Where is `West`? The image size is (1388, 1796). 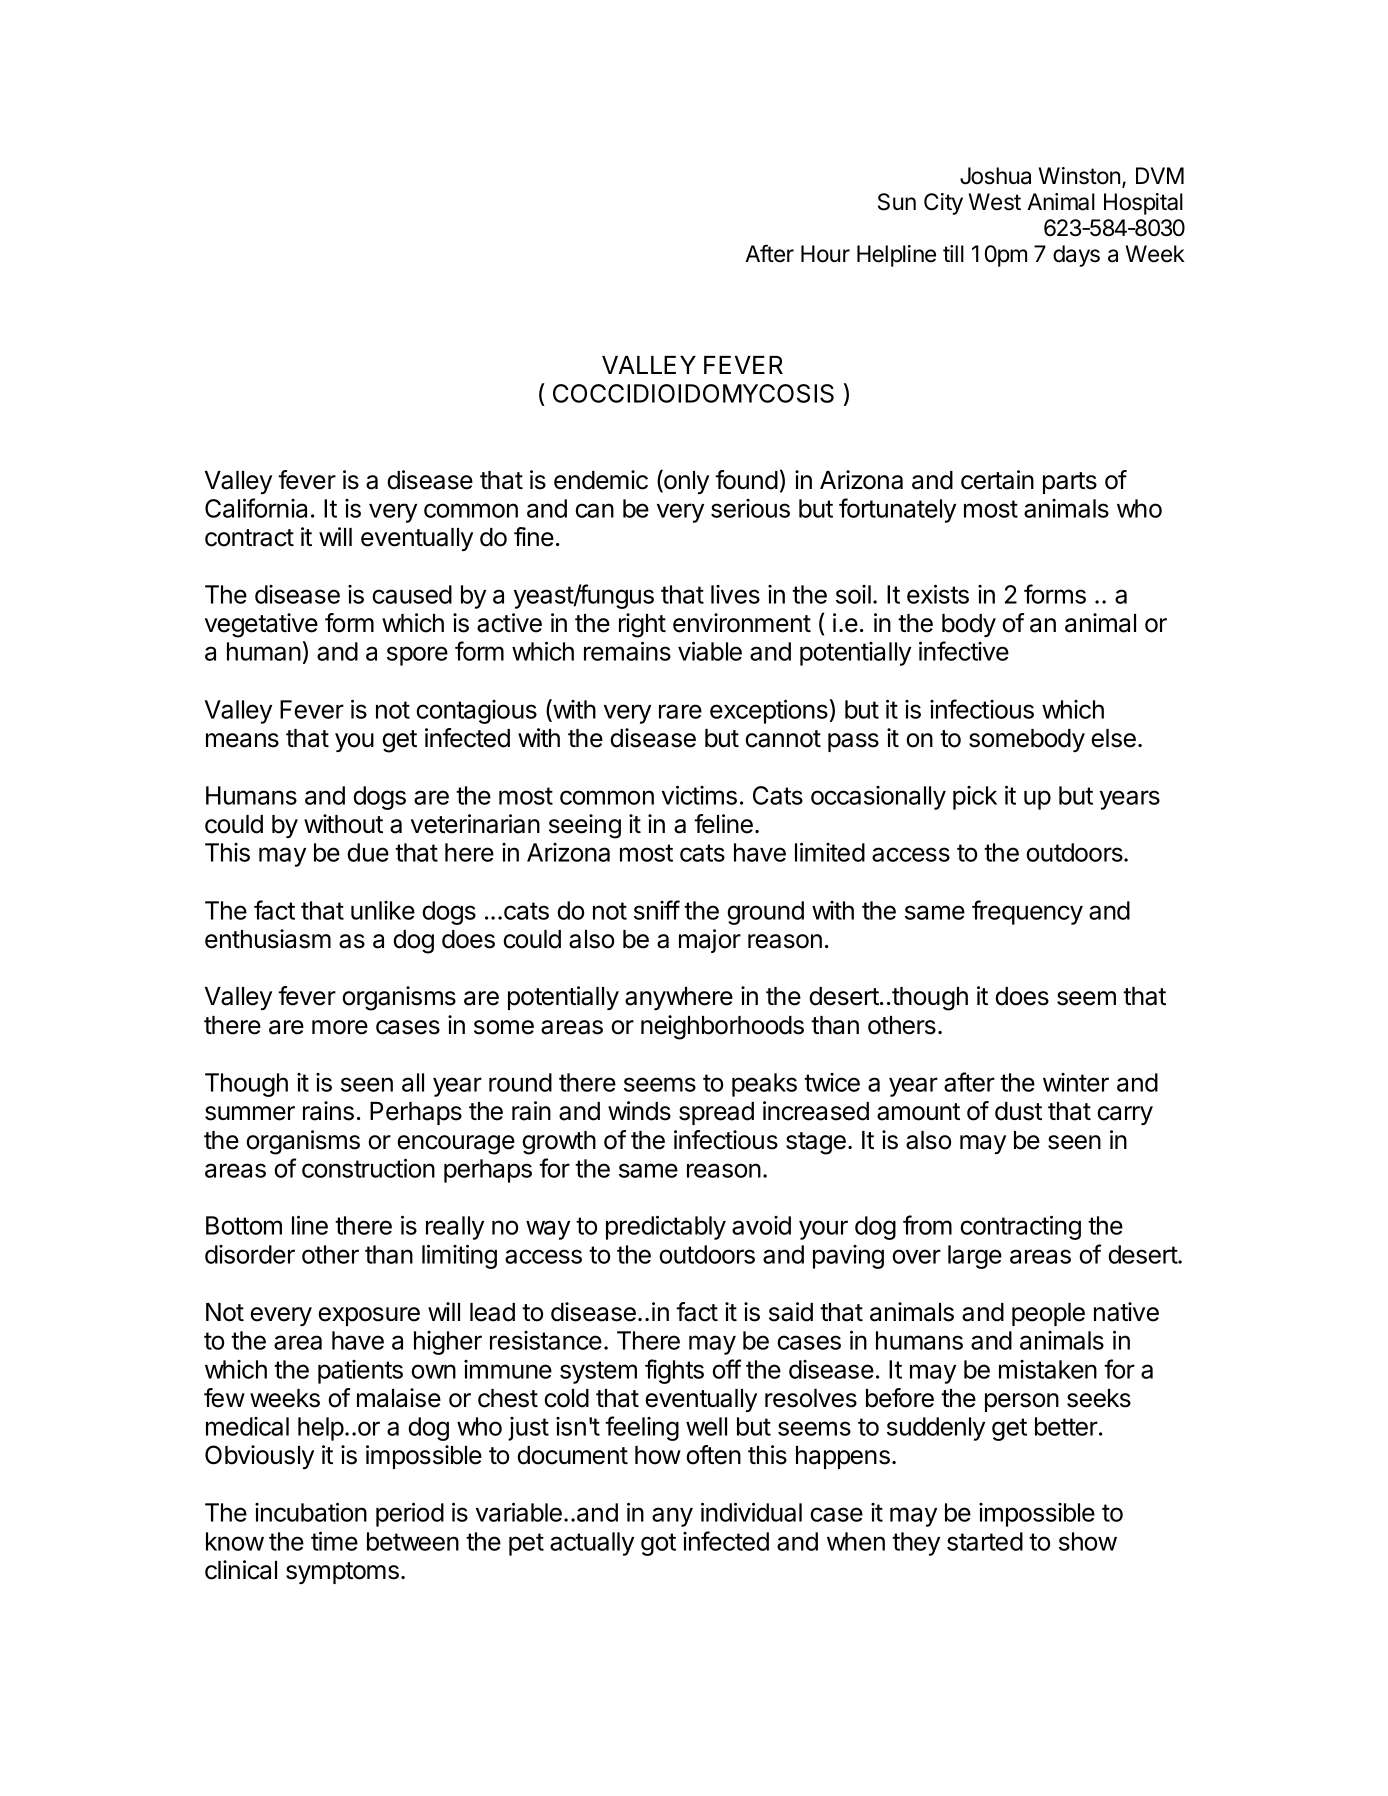 West is located at coordinates (995, 202).
